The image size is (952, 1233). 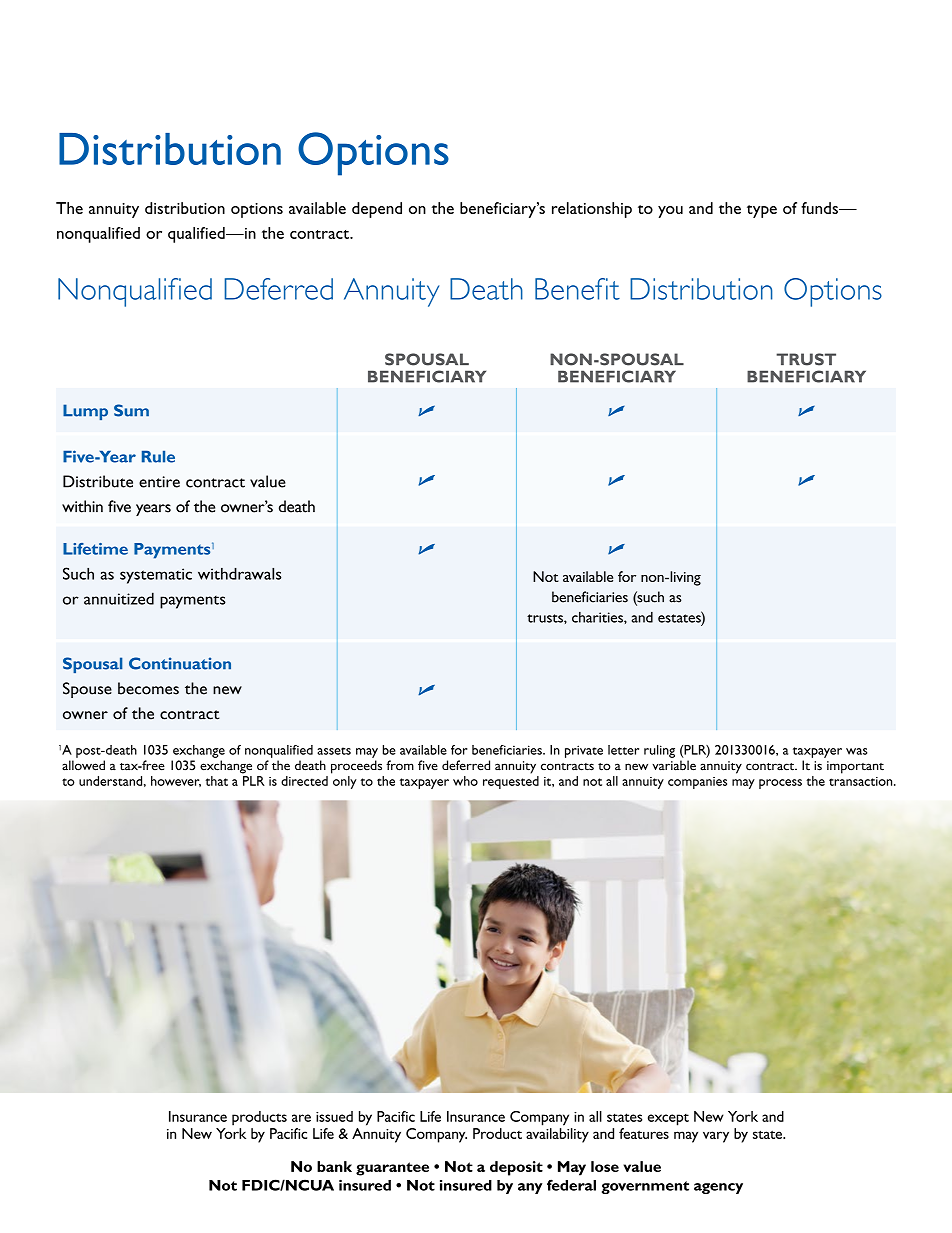 I want to click on from, so click(x=400, y=765).
